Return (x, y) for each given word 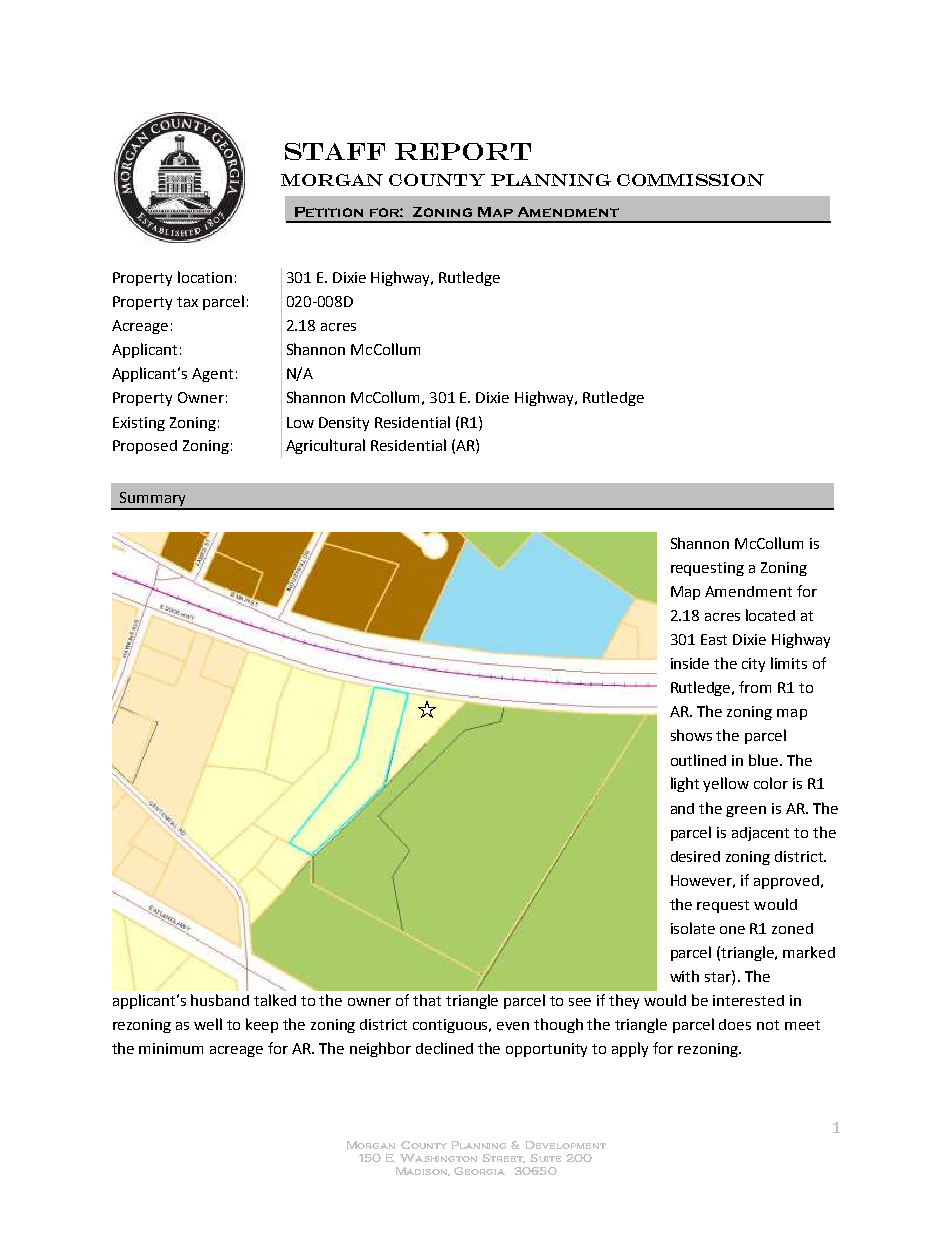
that (427, 1000)
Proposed (145, 447)
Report (463, 151)
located (770, 615)
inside (690, 663)
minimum (171, 1048)
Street (503, 1158)
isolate (693, 928)
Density (344, 424)
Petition (329, 212)
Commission (690, 180)
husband (220, 1000)
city (753, 665)
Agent (212, 375)
